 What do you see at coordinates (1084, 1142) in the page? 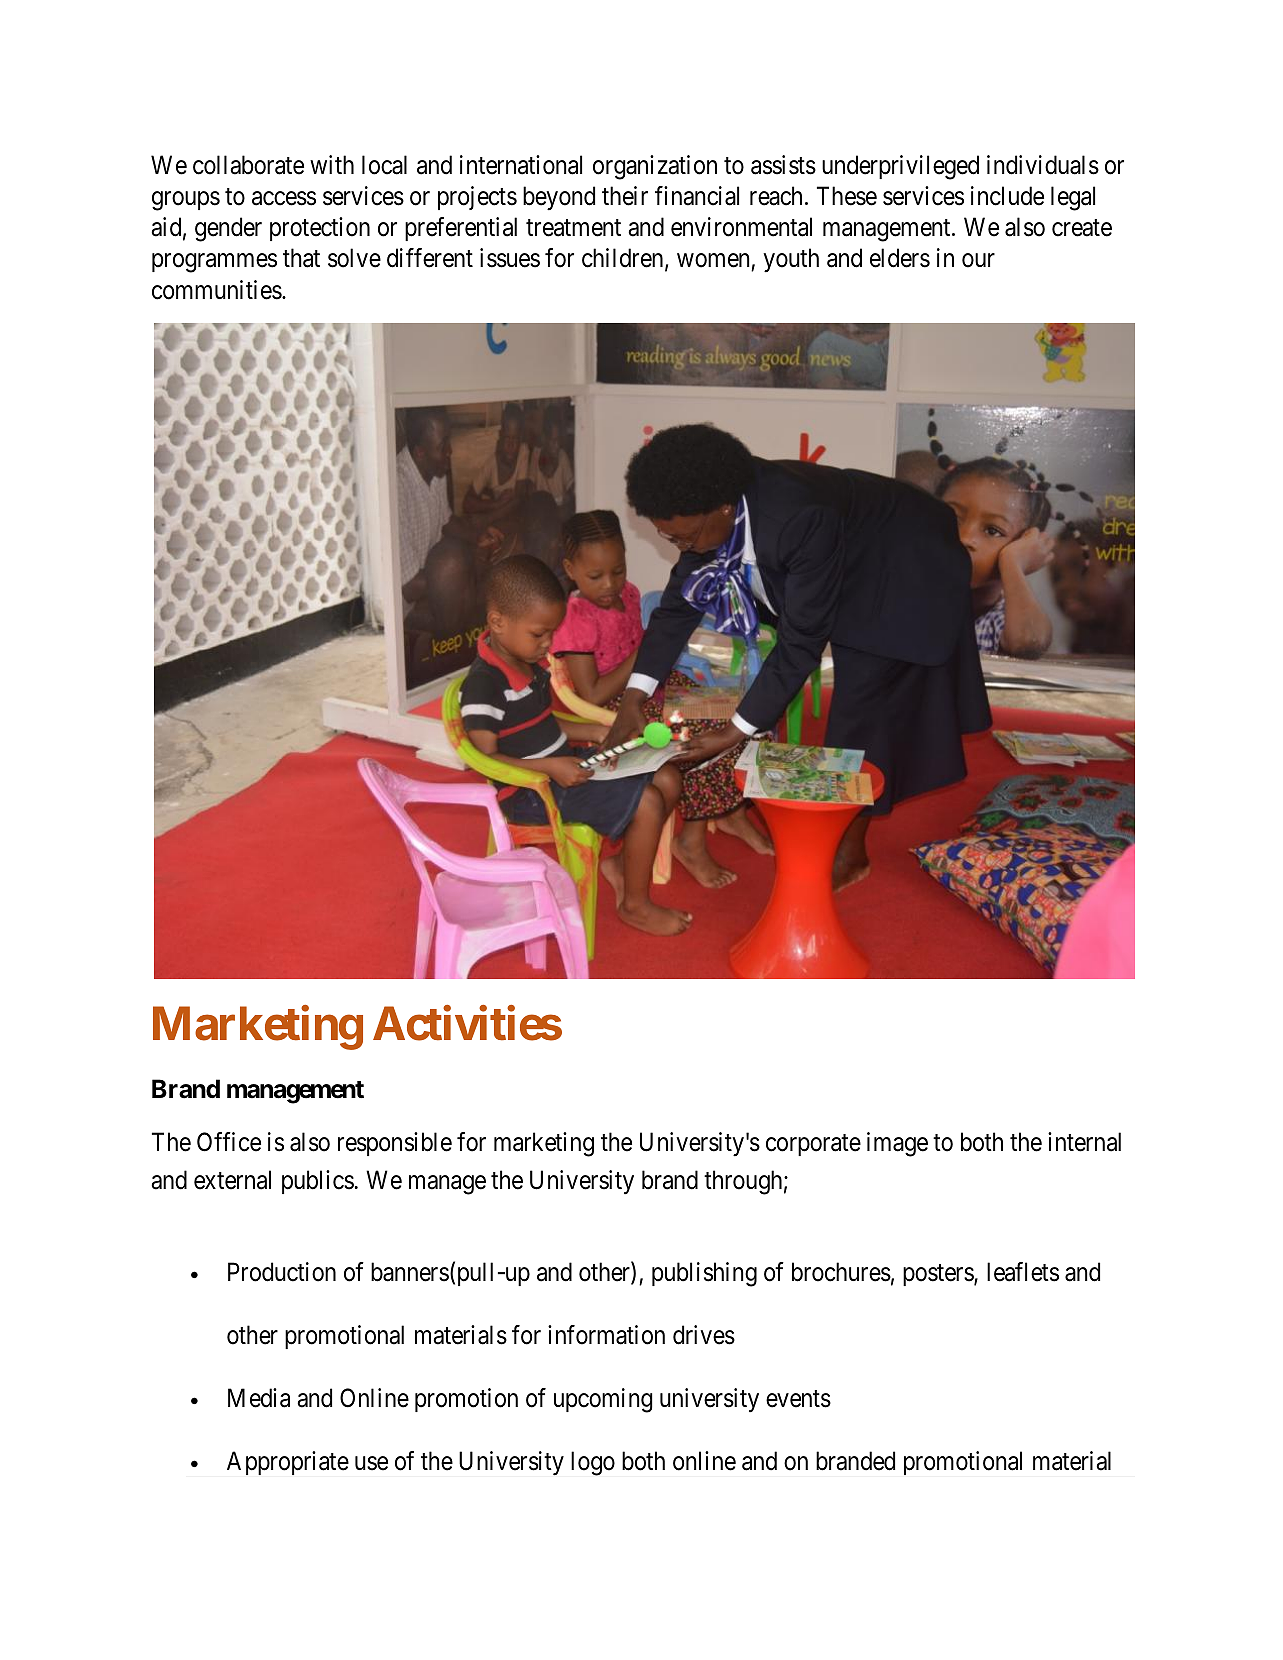
I see `internal` at bounding box center [1084, 1142].
